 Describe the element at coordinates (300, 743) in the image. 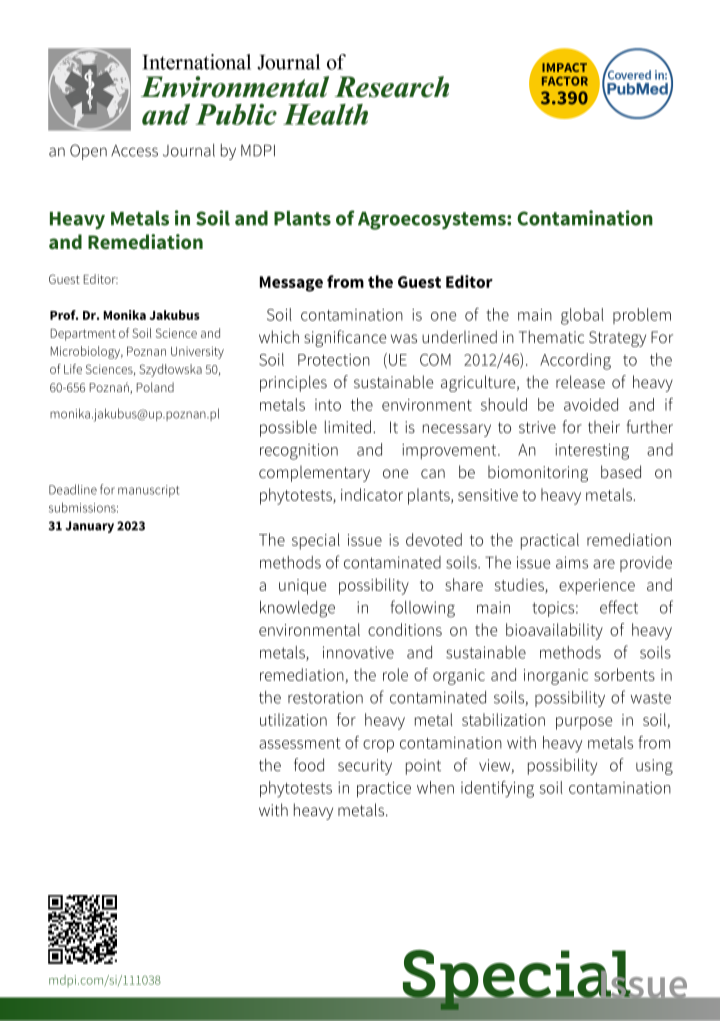

I see `assessment` at that location.
